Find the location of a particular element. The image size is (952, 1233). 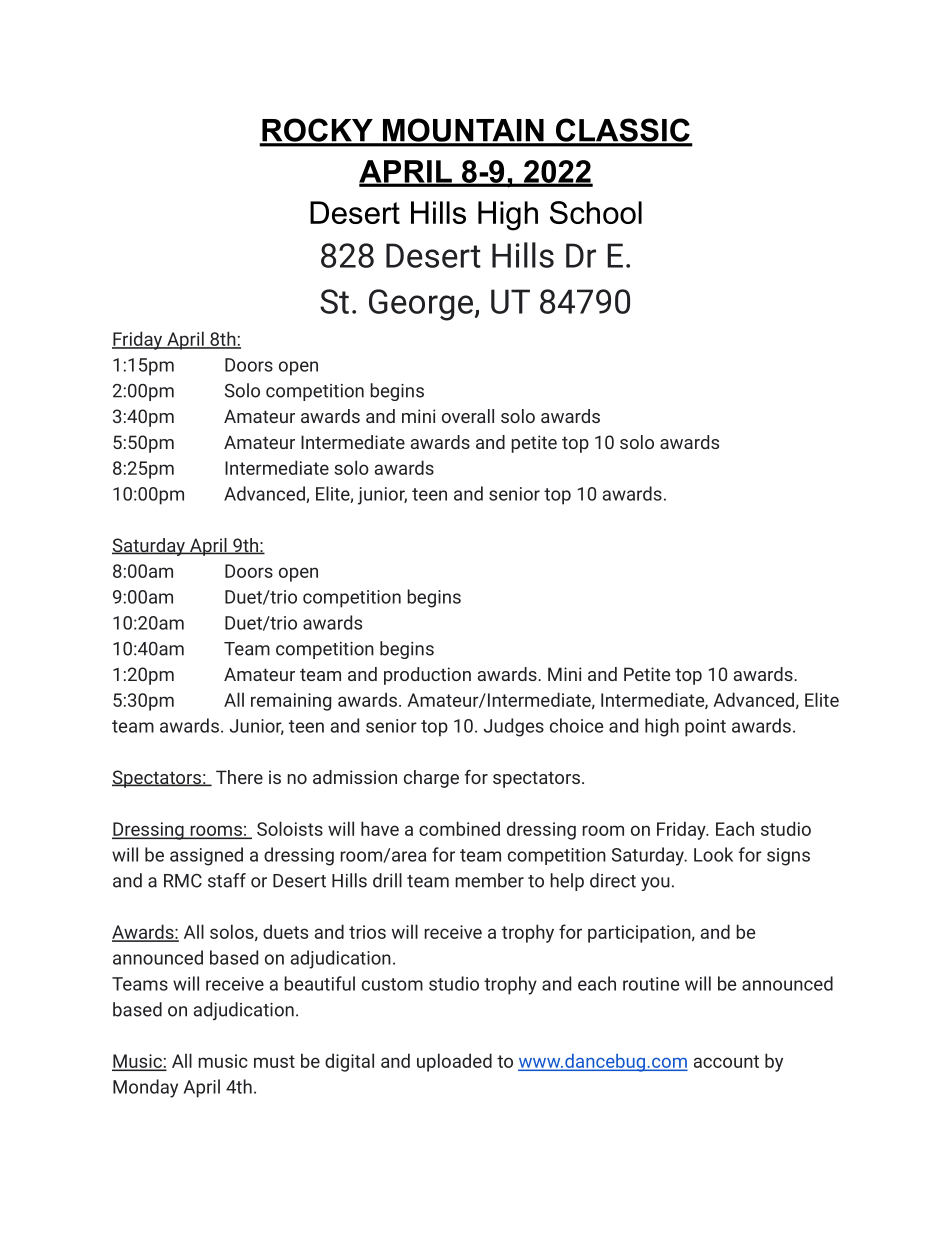

overall is located at coordinates (468, 416).
